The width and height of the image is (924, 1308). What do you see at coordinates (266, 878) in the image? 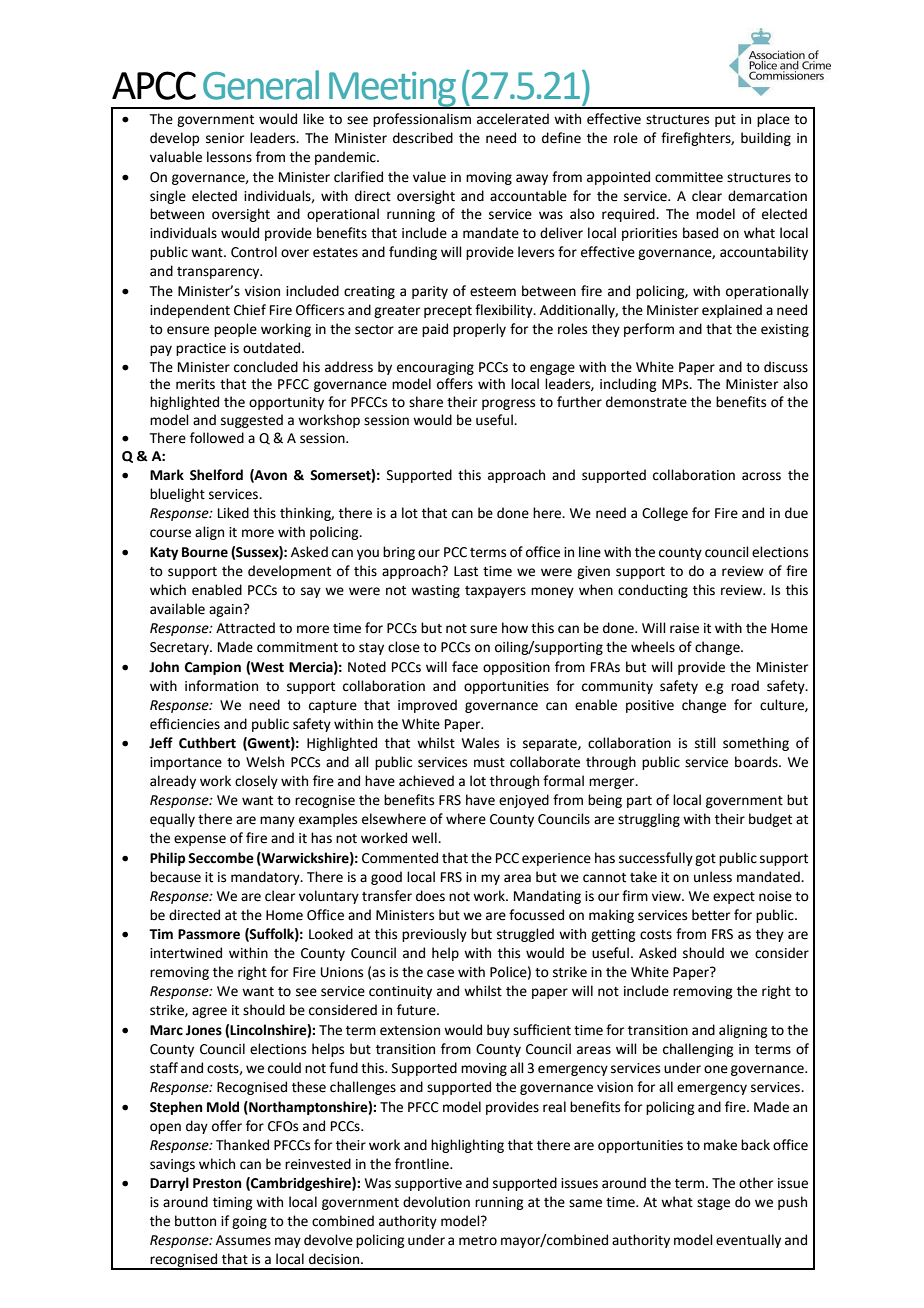
I see `mandatory` at bounding box center [266, 878].
